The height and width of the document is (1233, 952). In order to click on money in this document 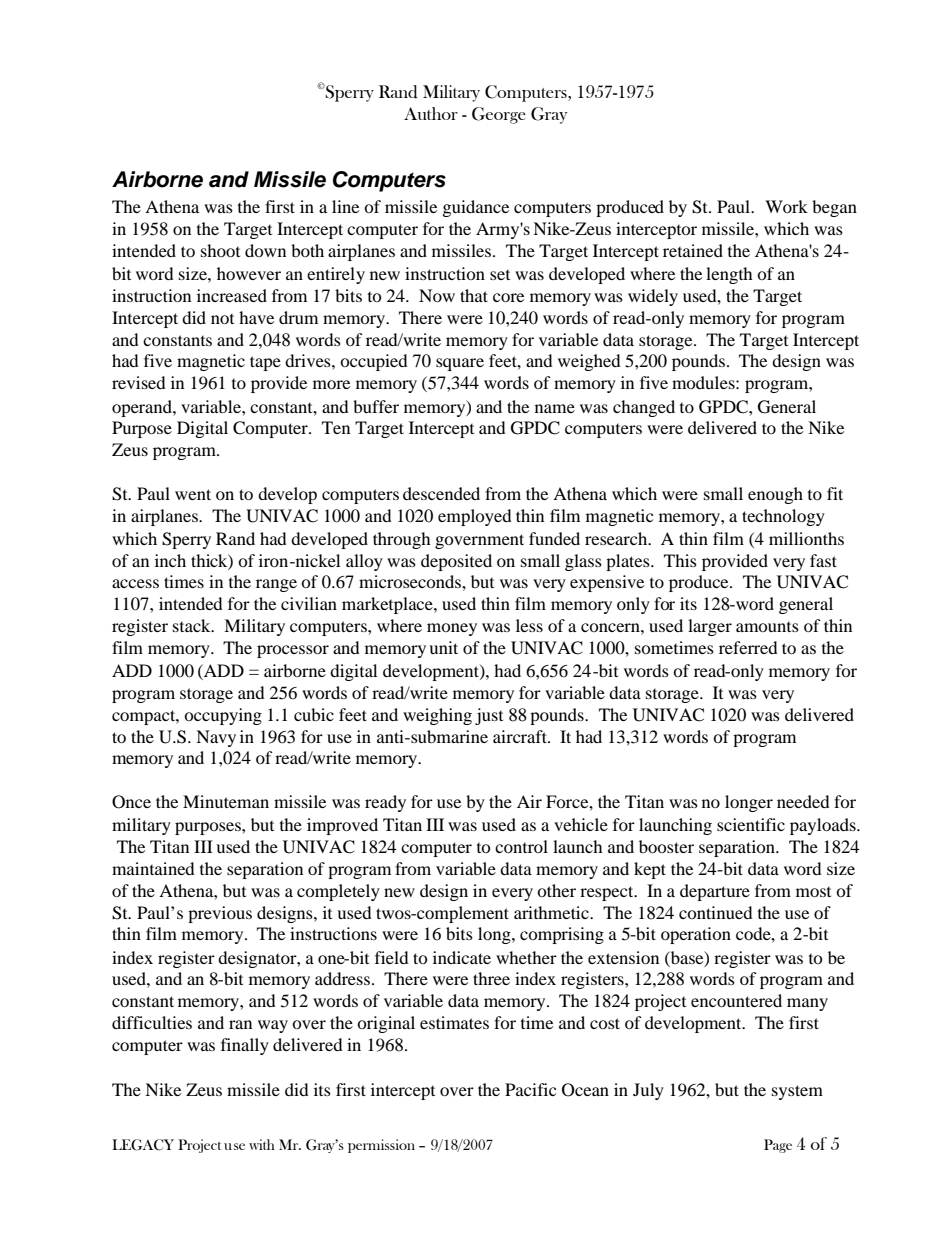, I will do `click(452, 629)`.
